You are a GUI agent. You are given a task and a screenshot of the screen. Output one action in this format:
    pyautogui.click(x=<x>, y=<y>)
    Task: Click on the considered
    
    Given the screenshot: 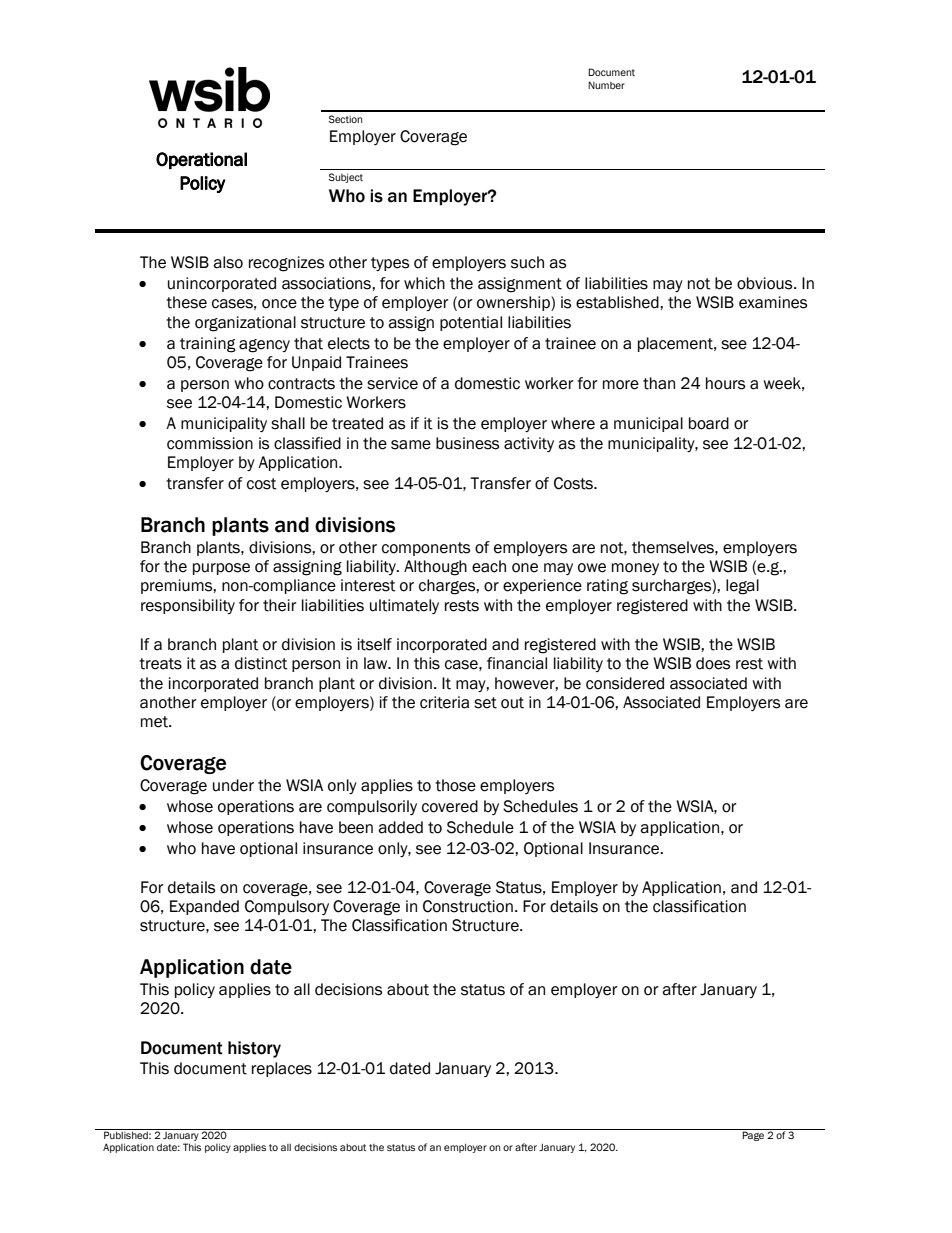 What is the action you would take?
    pyautogui.click(x=625, y=683)
